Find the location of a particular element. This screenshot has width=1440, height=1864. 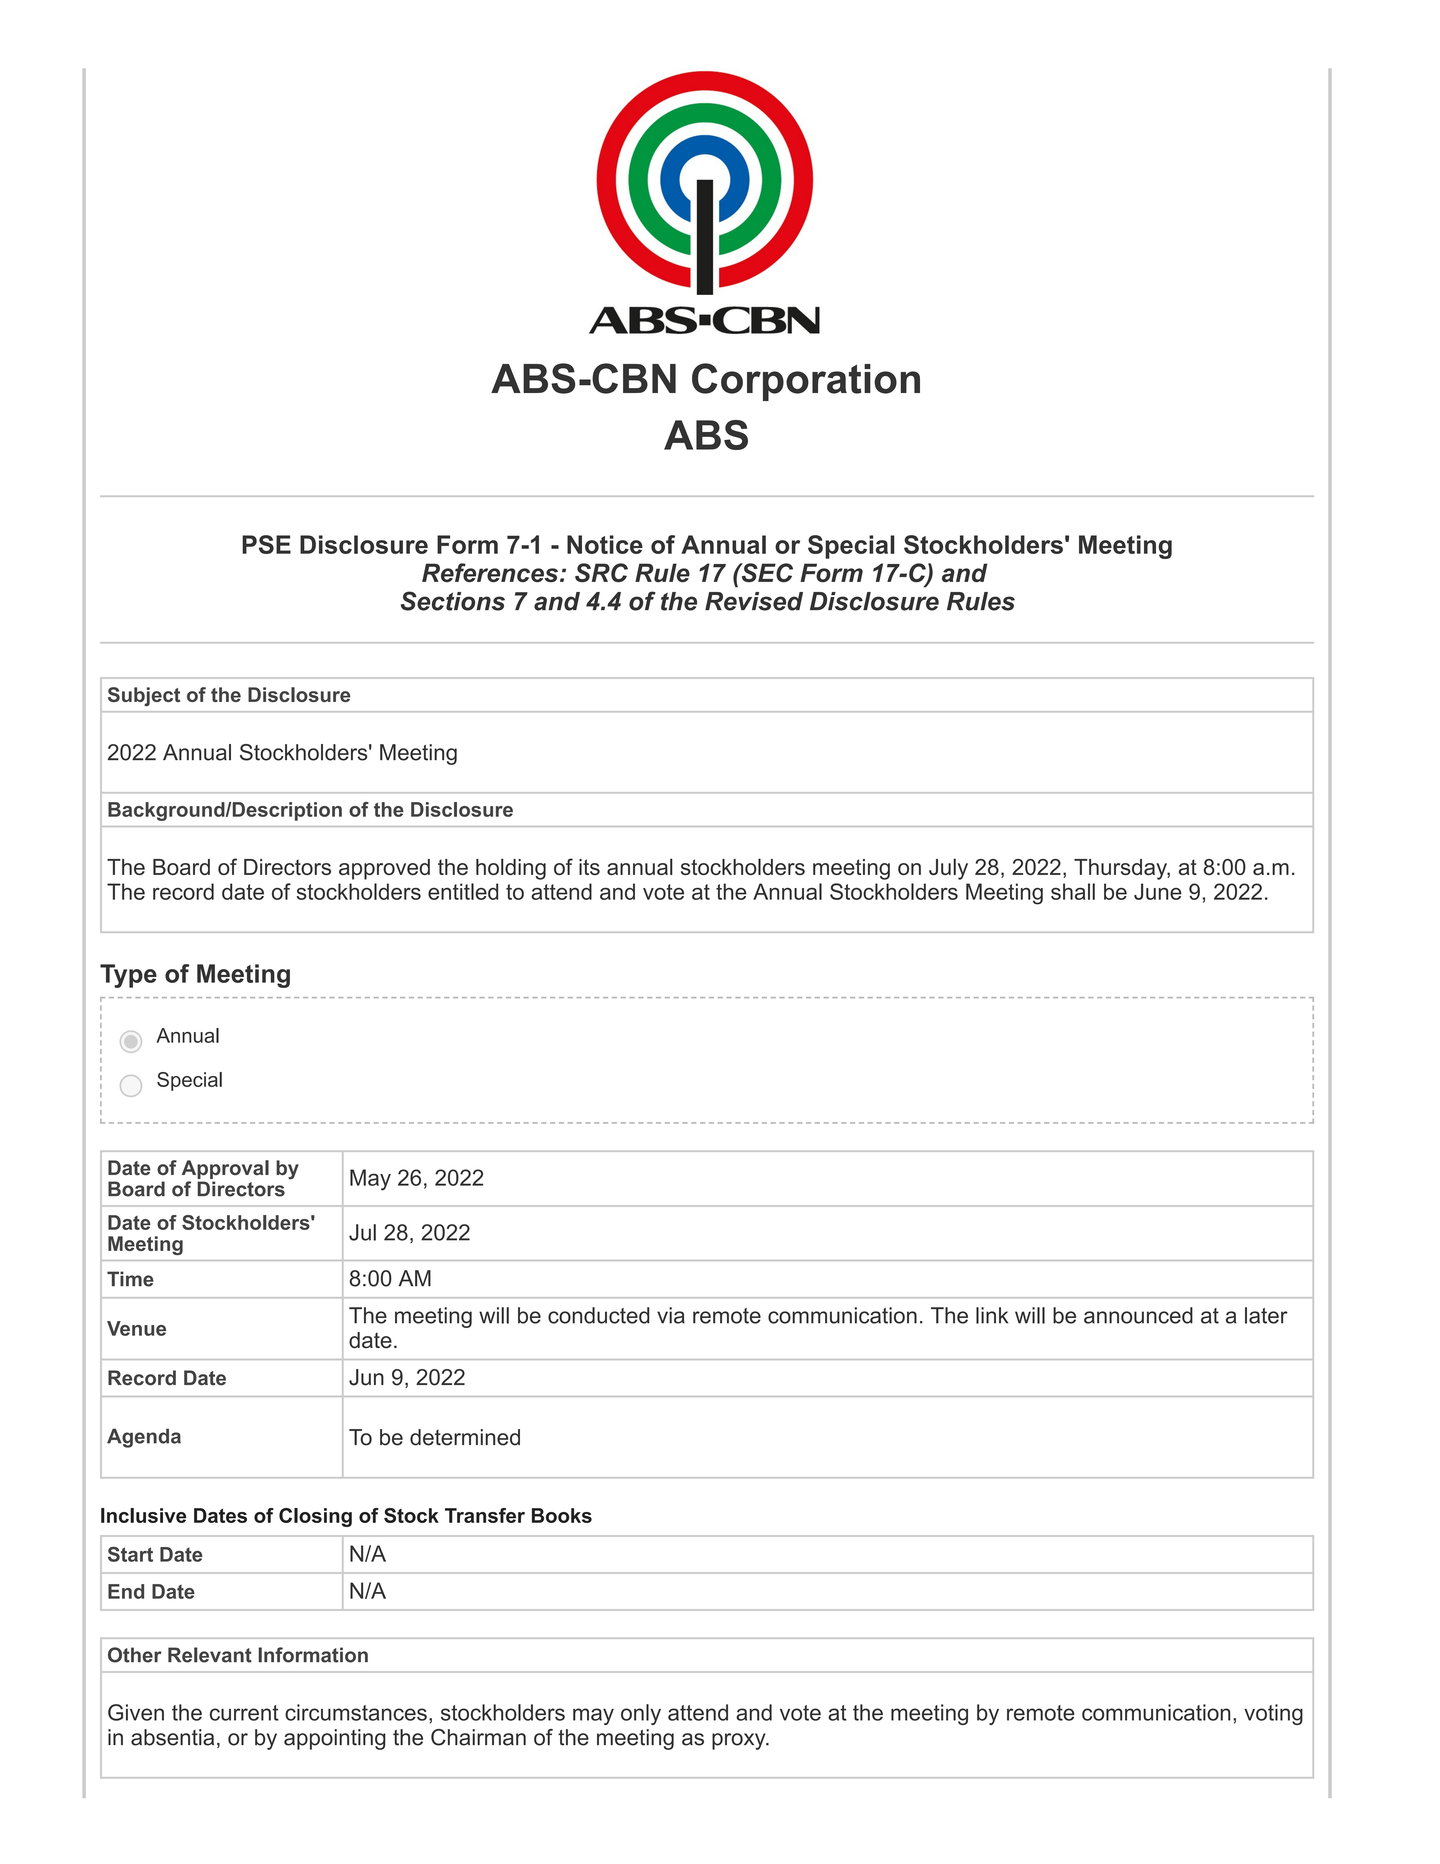

Corporation is located at coordinates (806, 382).
